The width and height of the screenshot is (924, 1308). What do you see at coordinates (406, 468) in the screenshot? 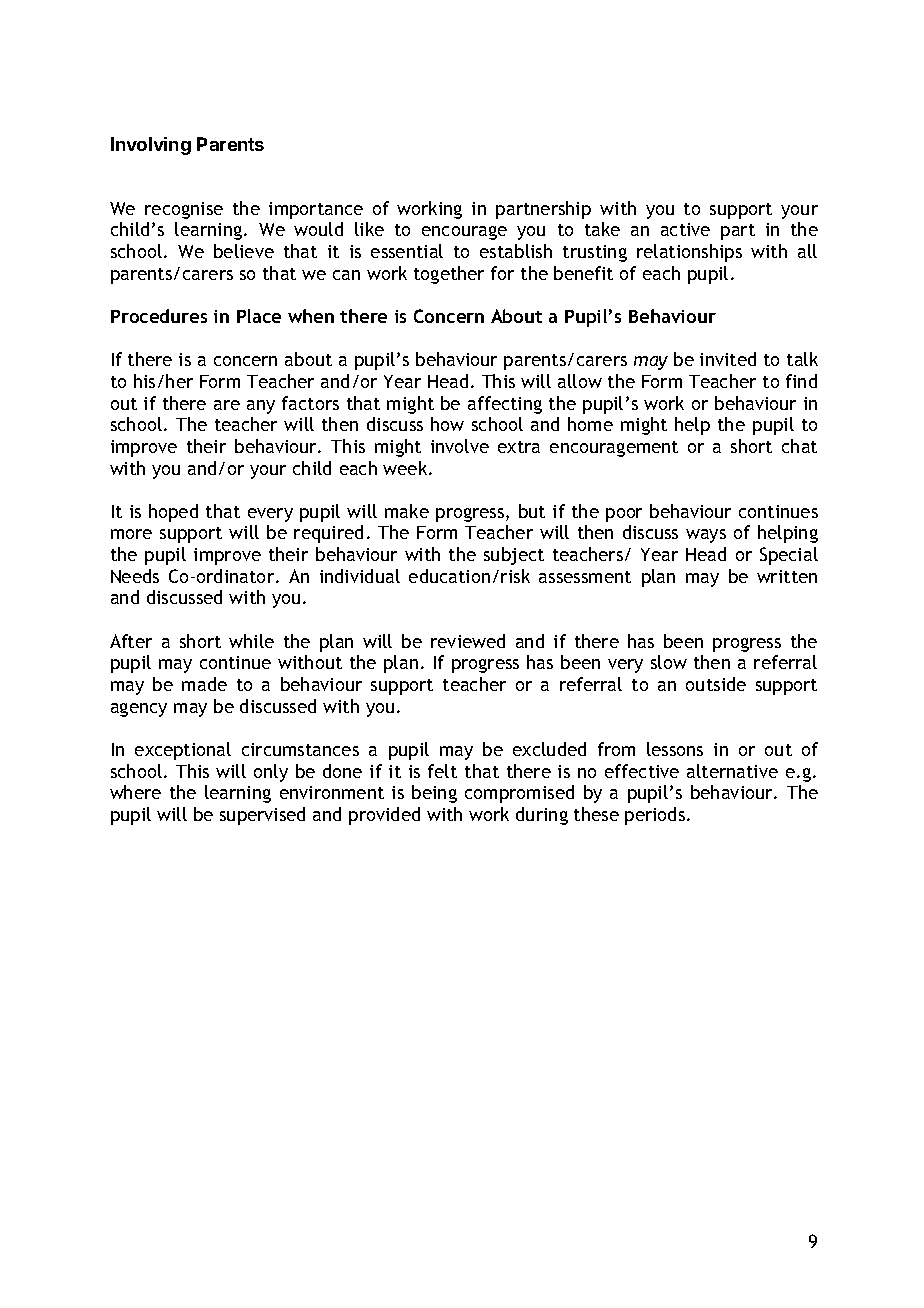
I see `week` at bounding box center [406, 468].
